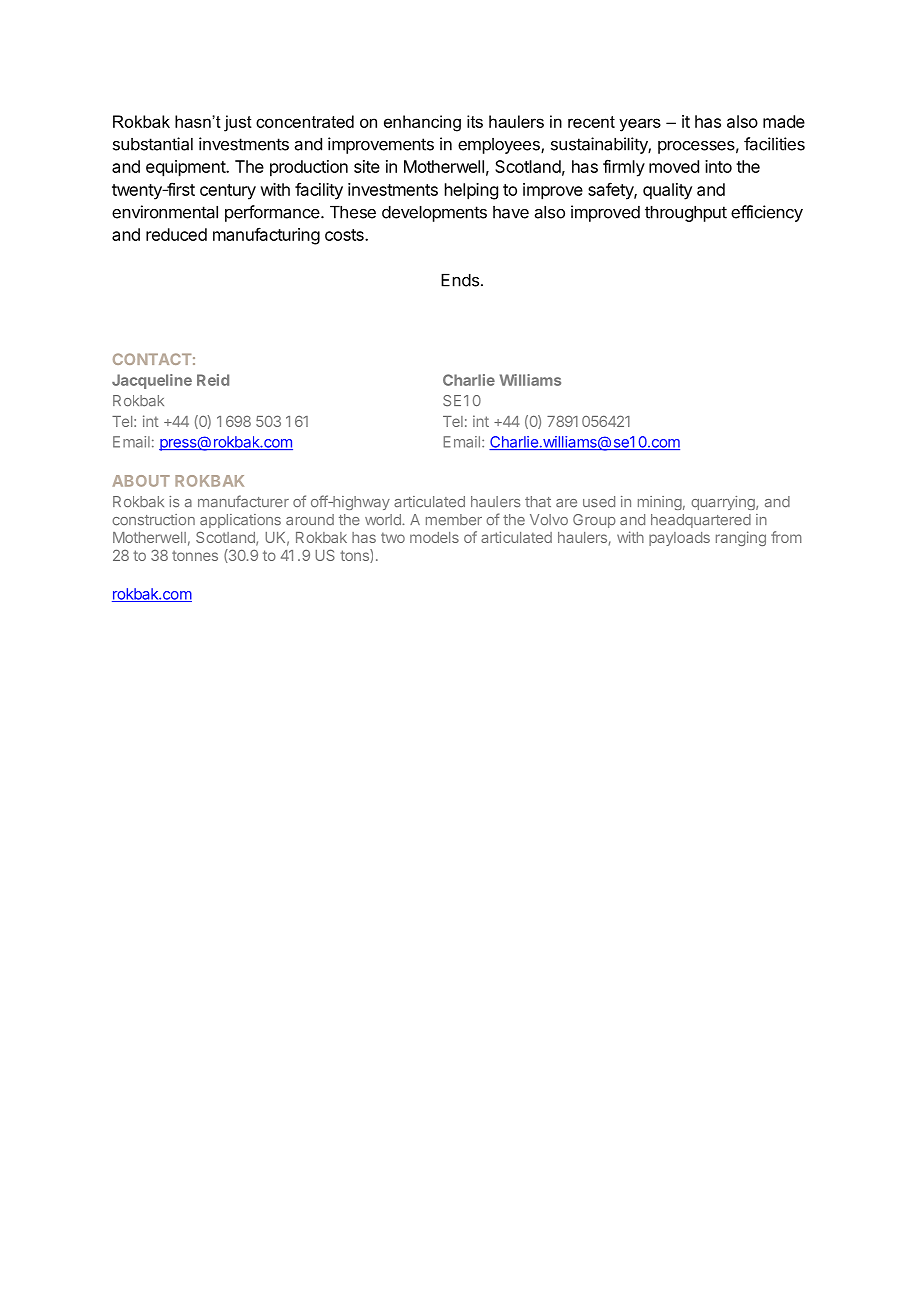 Image resolution: width=924 pixels, height=1308 pixels. Describe the element at coordinates (266, 236) in the screenshot. I see `manufacturing` at that location.
